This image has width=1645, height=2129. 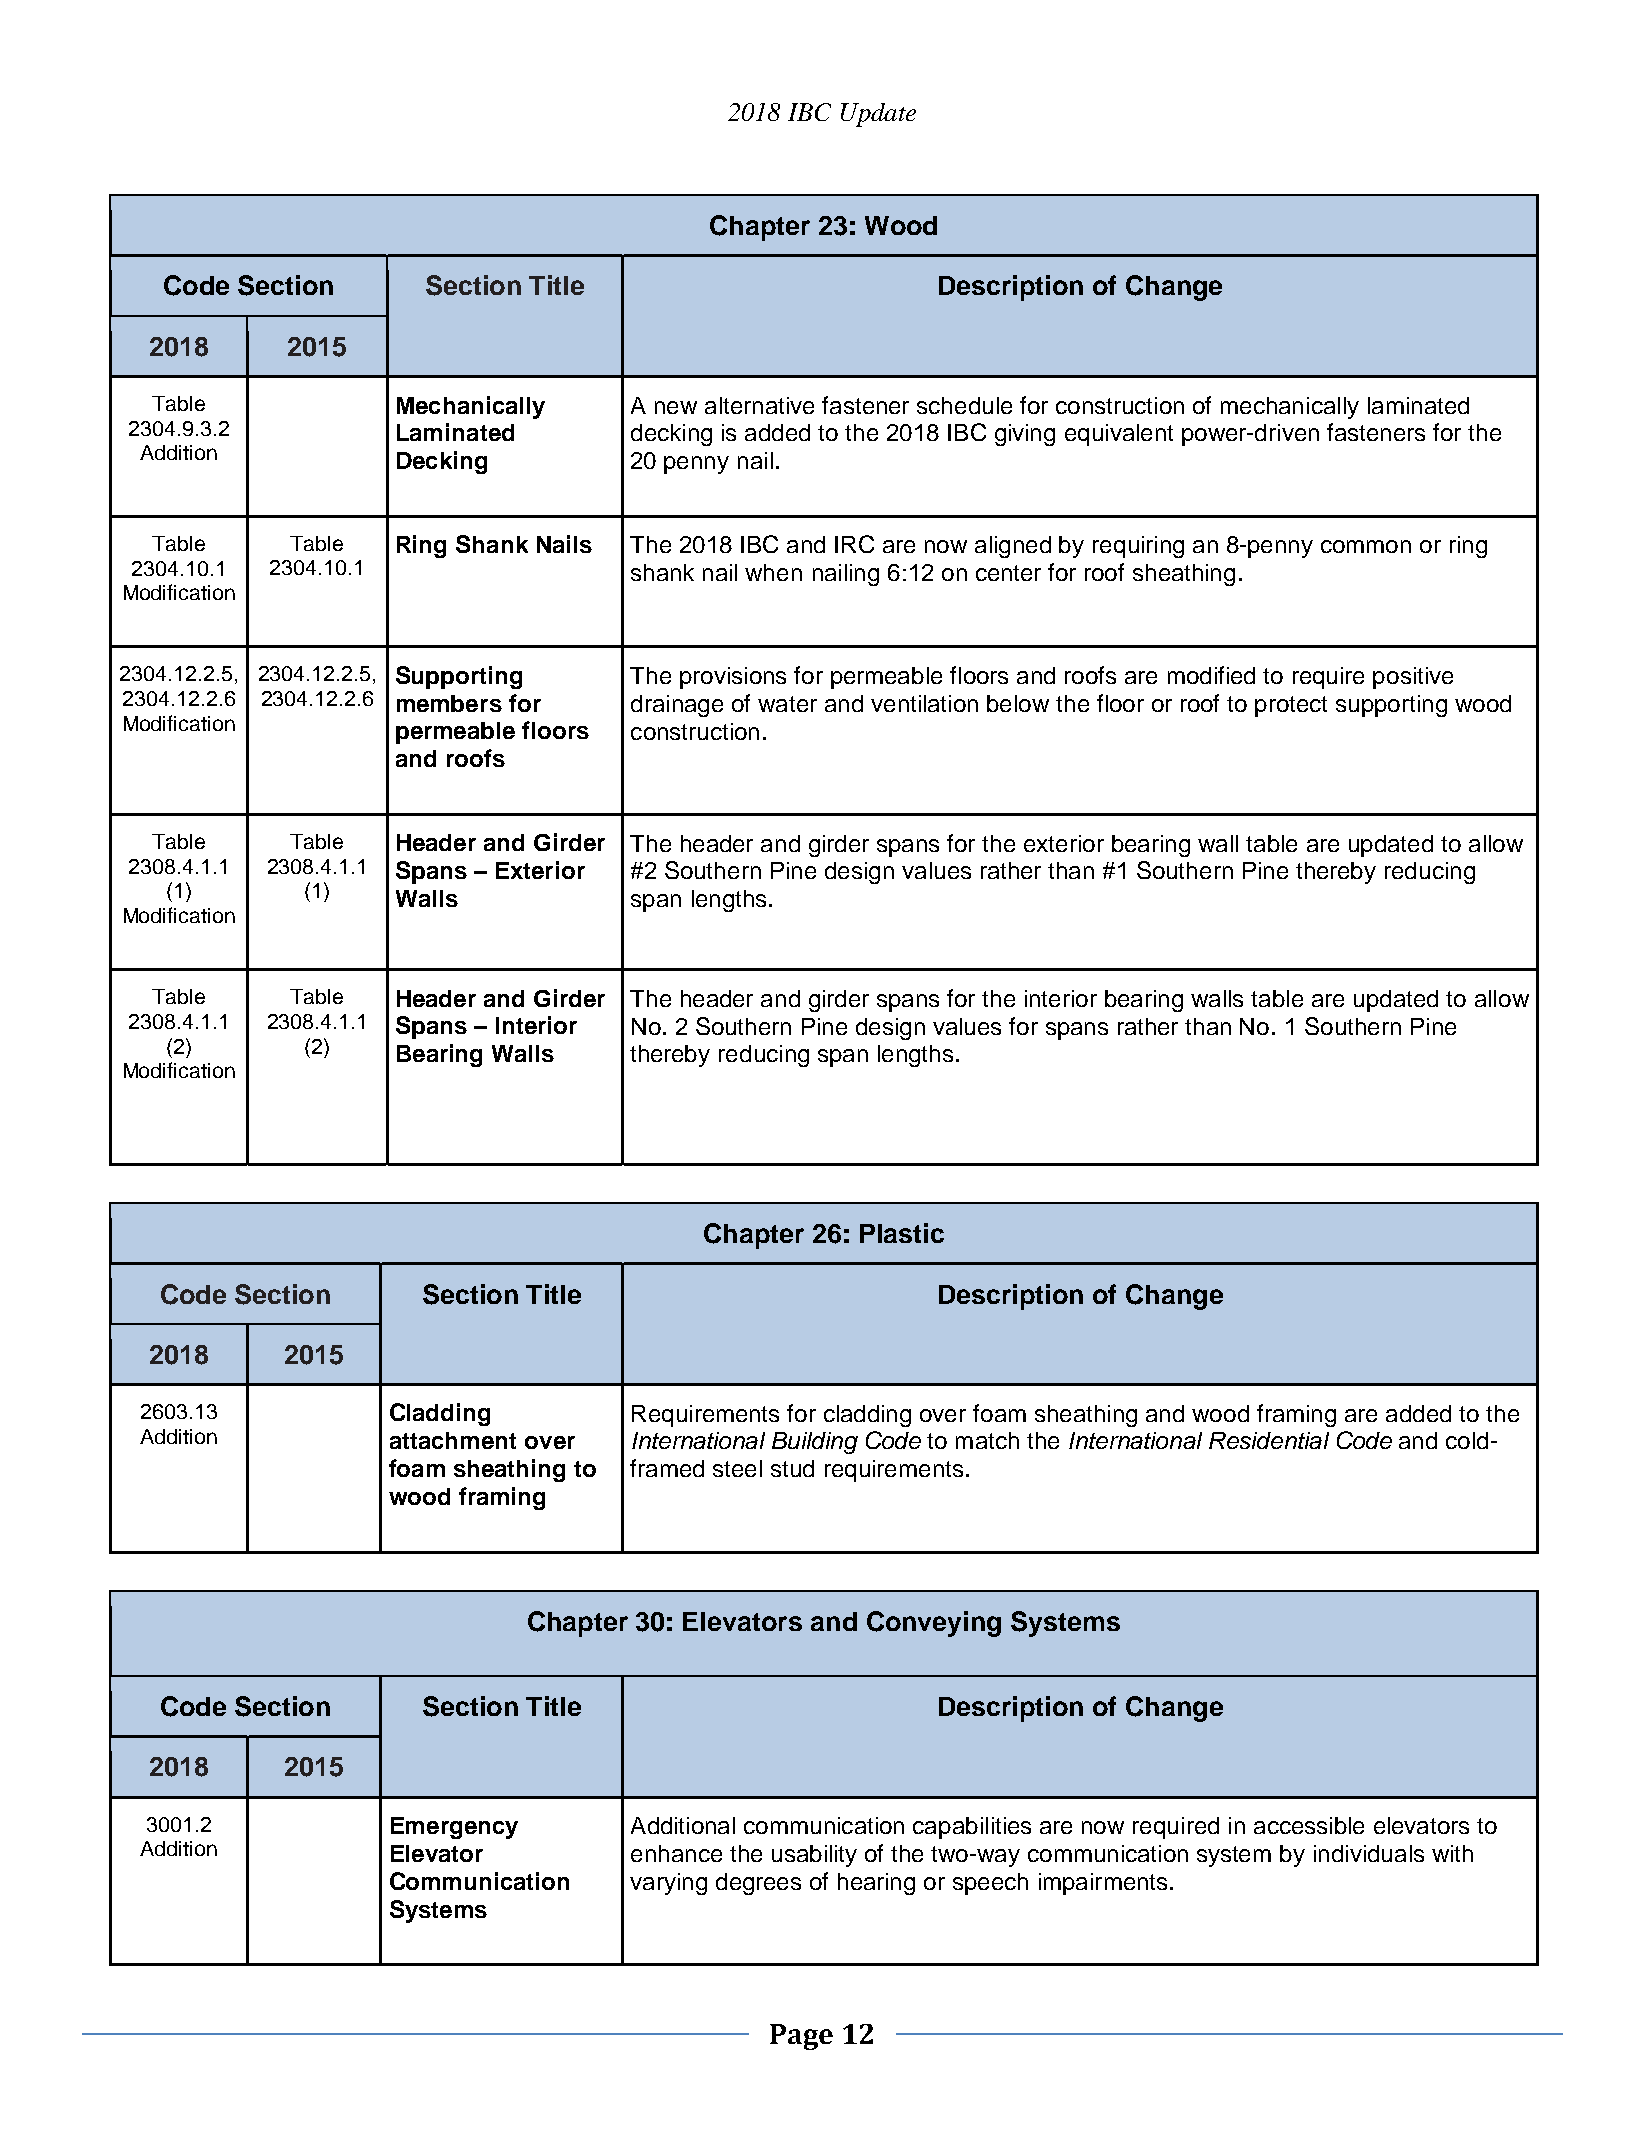 What do you see at coordinates (1291, 706) in the image?
I see `protect` at bounding box center [1291, 706].
